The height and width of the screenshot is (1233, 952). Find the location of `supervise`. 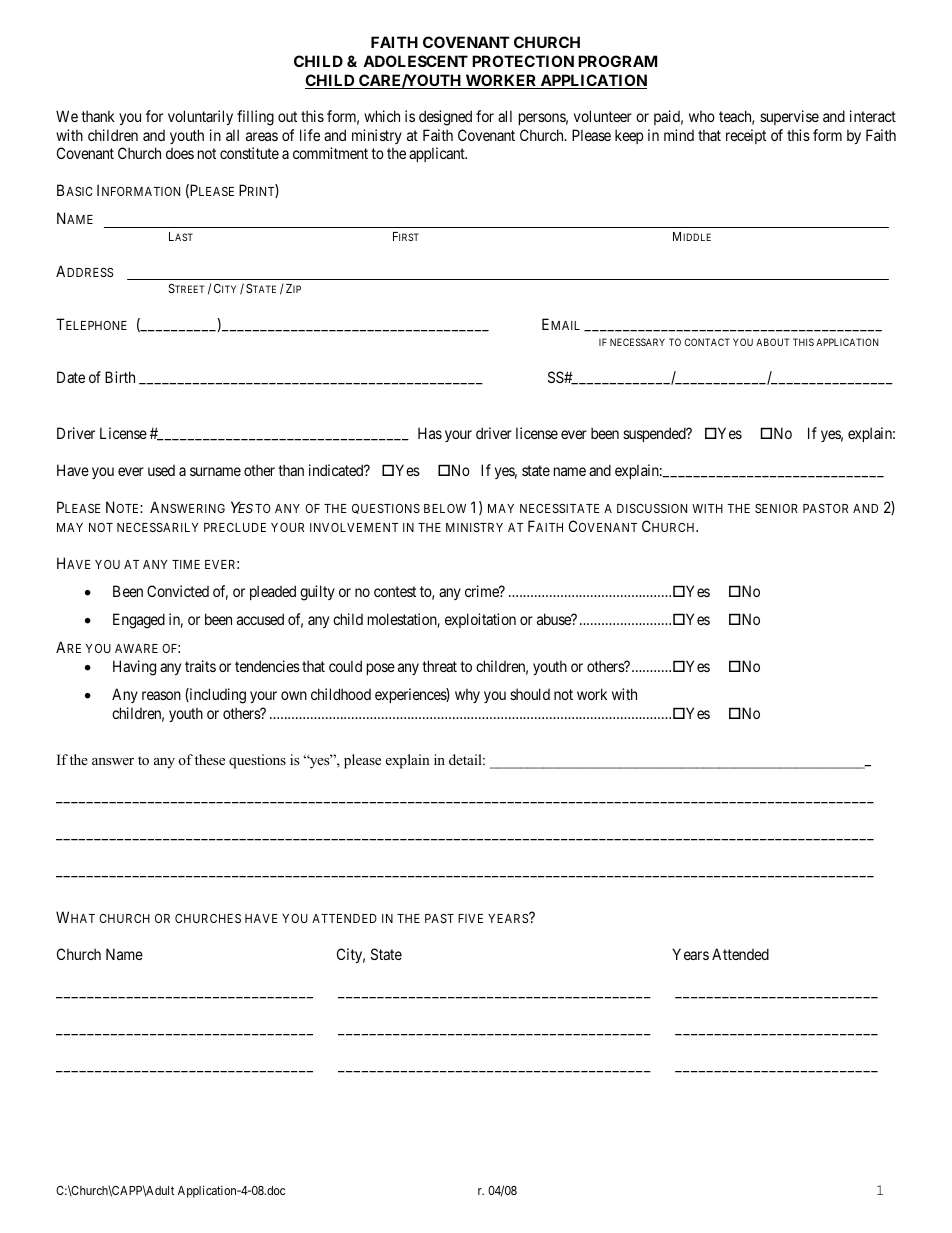

supervise is located at coordinates (789, 117).
